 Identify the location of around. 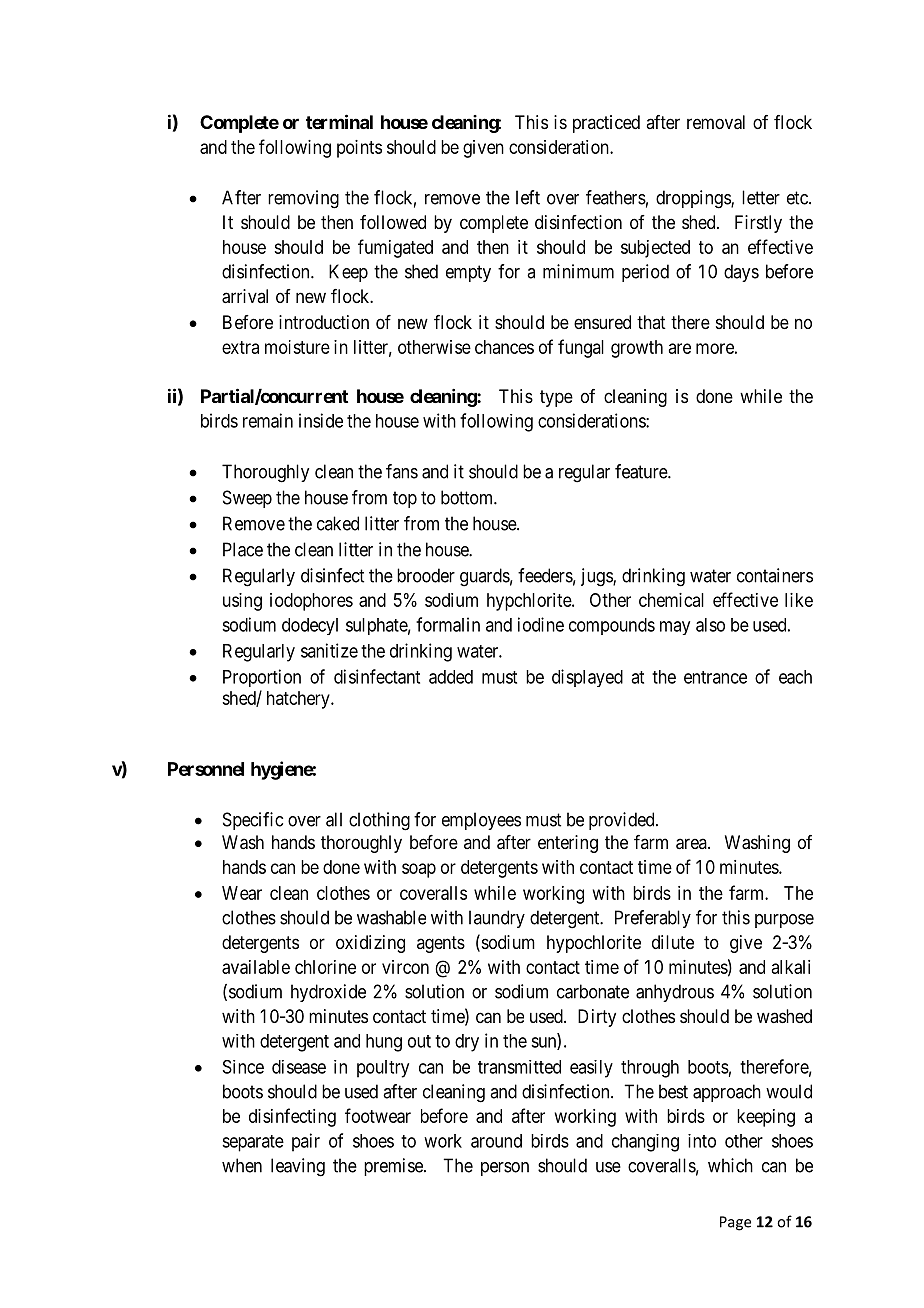
(496, 1141).
